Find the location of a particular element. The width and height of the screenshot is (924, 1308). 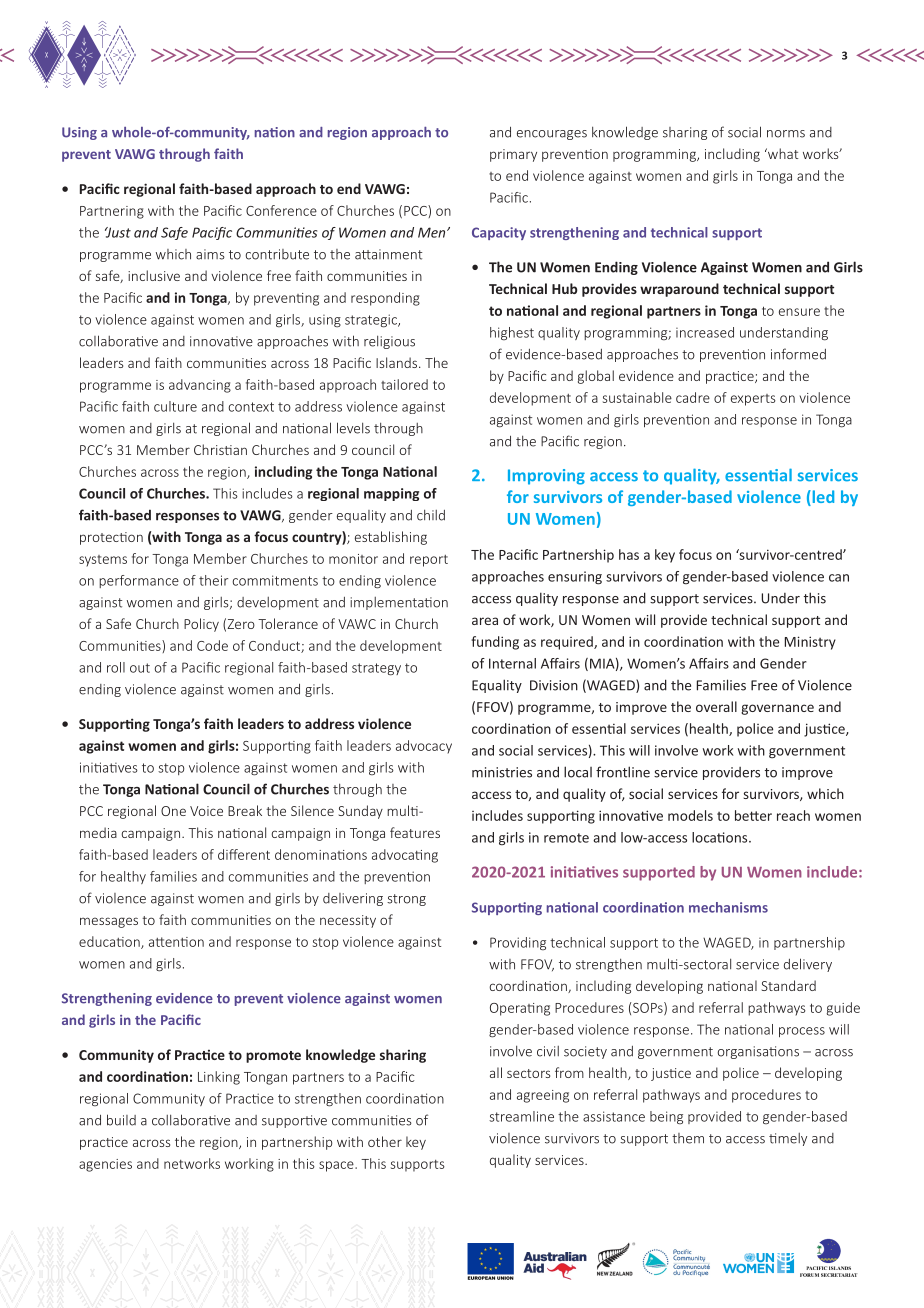

mechanisms is located at coordinates (728, 907).
